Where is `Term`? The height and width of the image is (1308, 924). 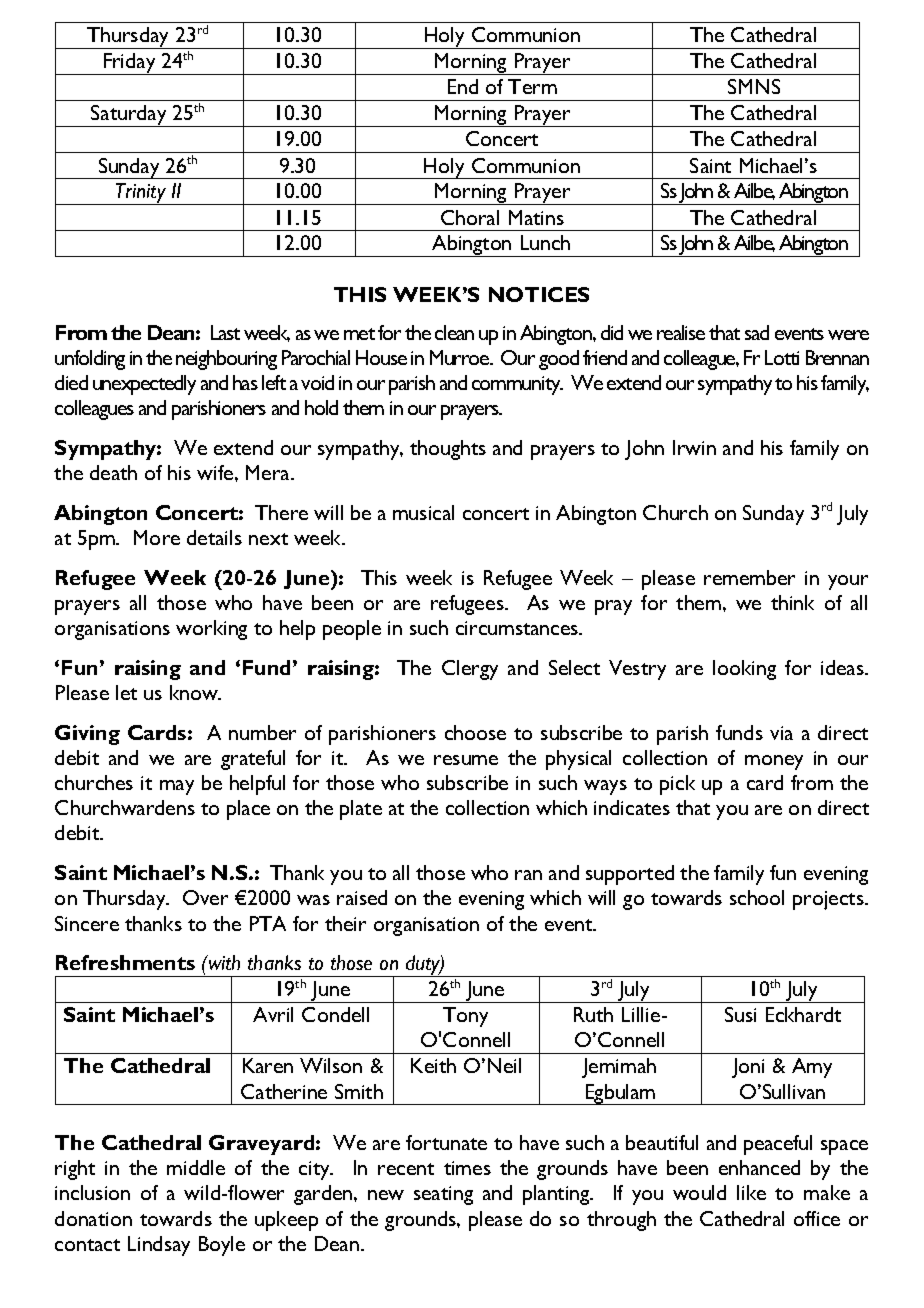
Term is located at coordinates (532, 86).
